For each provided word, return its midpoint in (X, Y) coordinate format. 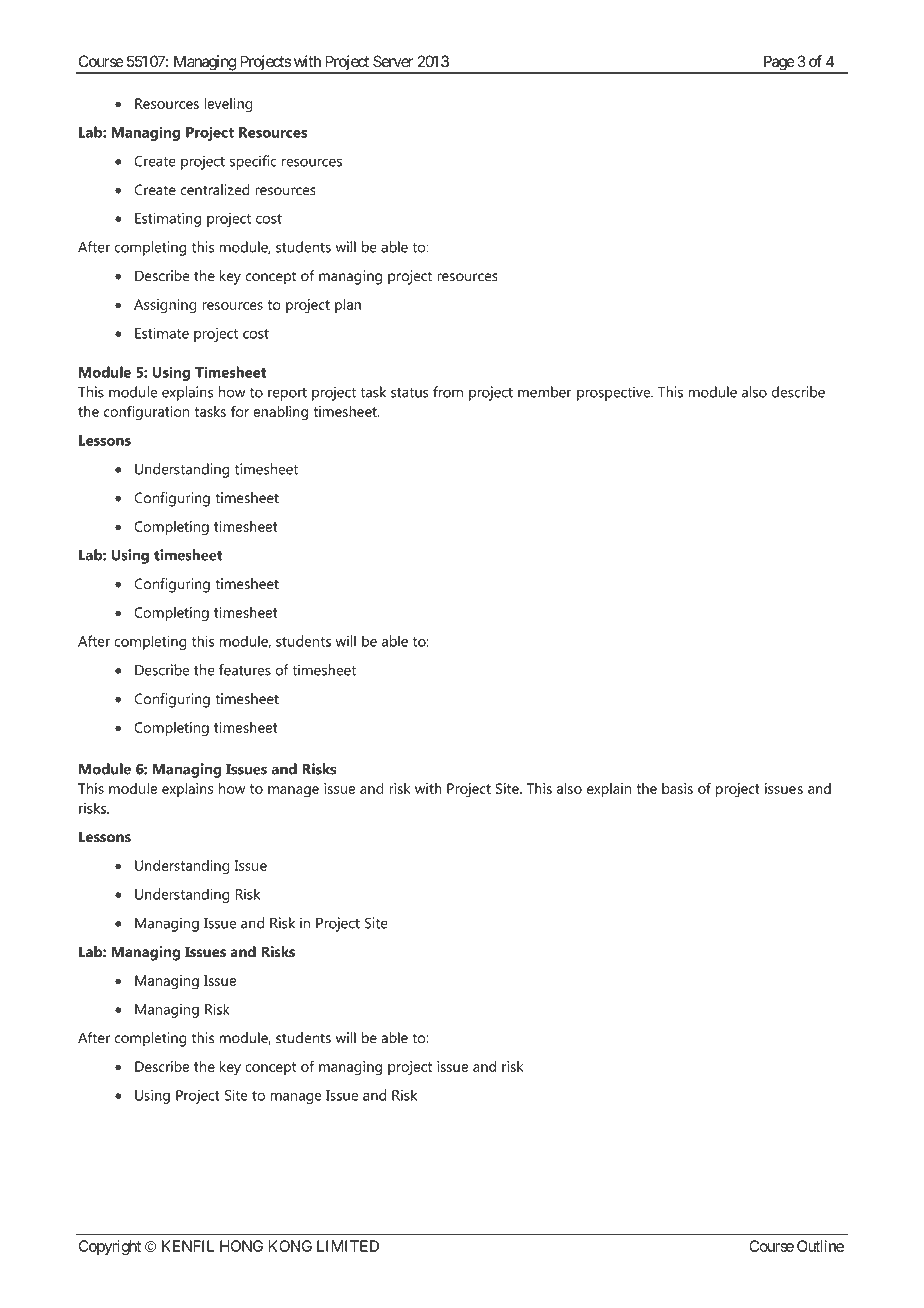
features (245, 670)
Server (393, 61)
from (448, 392)
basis (677, 788)
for (240, 411)
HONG (241, 1246)
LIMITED (348, 1246)
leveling (228, 105)
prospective (615, 393)
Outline (820, 1246)
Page (778, 64)
